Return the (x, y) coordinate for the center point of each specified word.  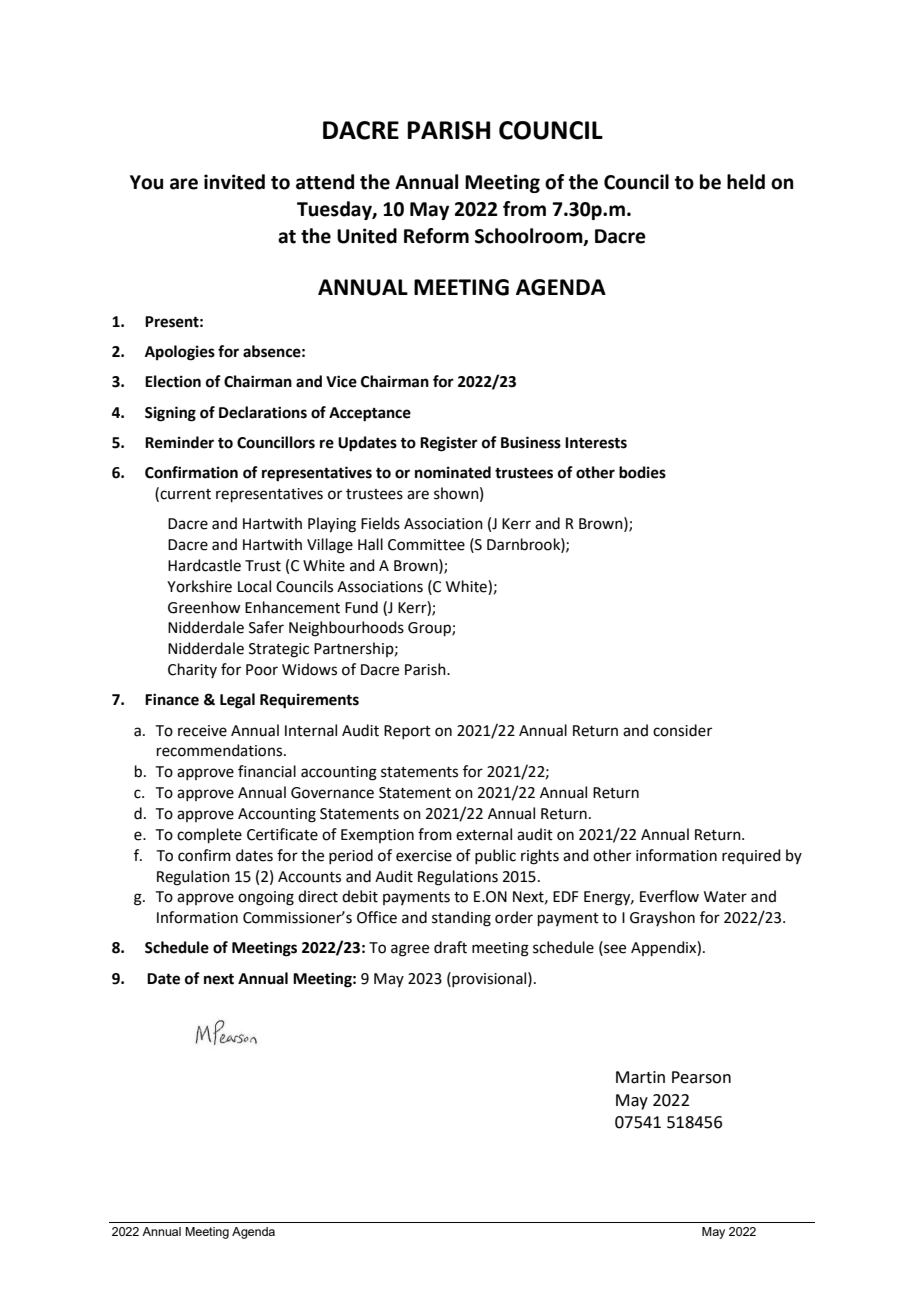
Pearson (701, 1077)
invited (234, 182)
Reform (436, 236)
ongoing (266, 898)
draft (450, 947)
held (746, 182)
